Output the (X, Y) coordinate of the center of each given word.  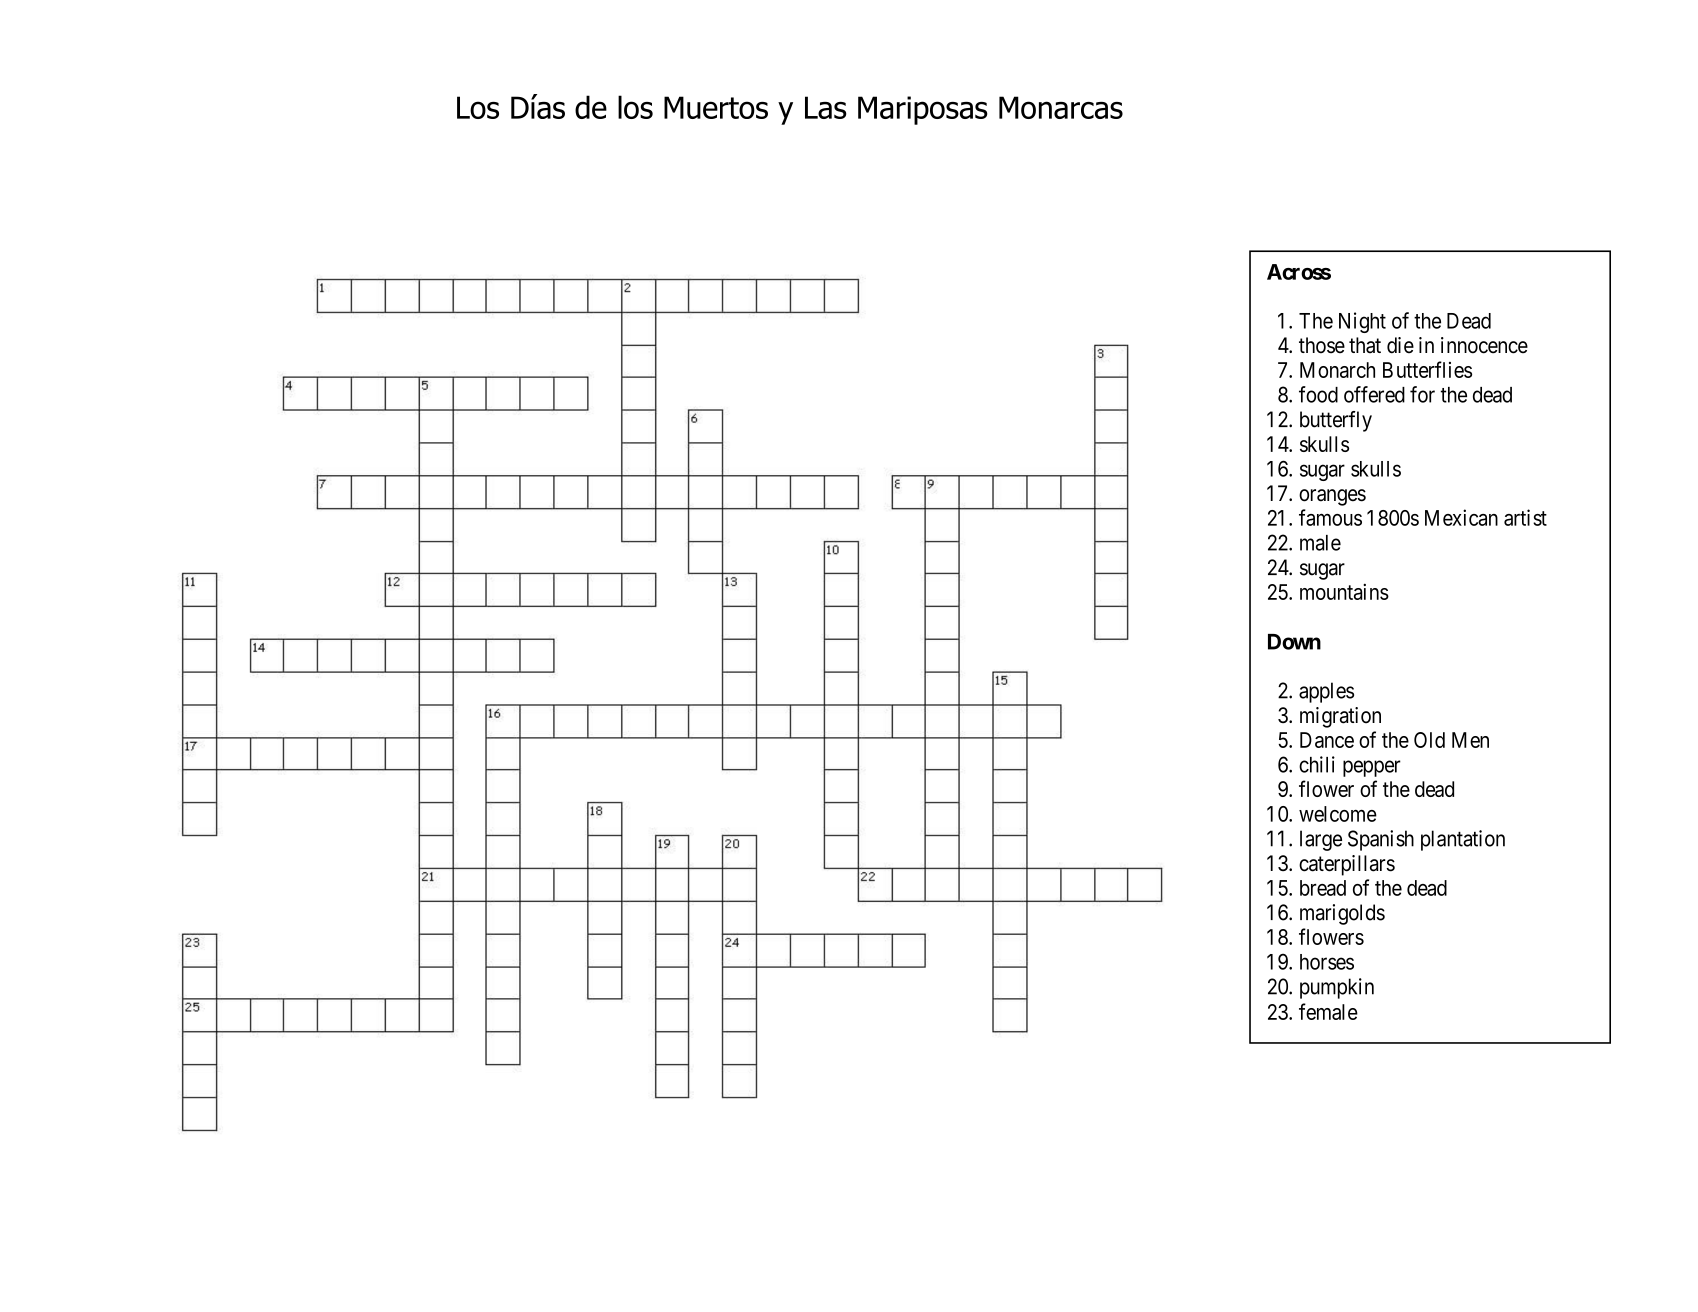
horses (1327, 962)
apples (1326, 692)
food (1318, 394)
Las (826, 107)
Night (1362, 322)
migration (1340, 717)
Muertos (716, 107)
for (1422, 394)
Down (1294, 642)
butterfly (1336, 421)
